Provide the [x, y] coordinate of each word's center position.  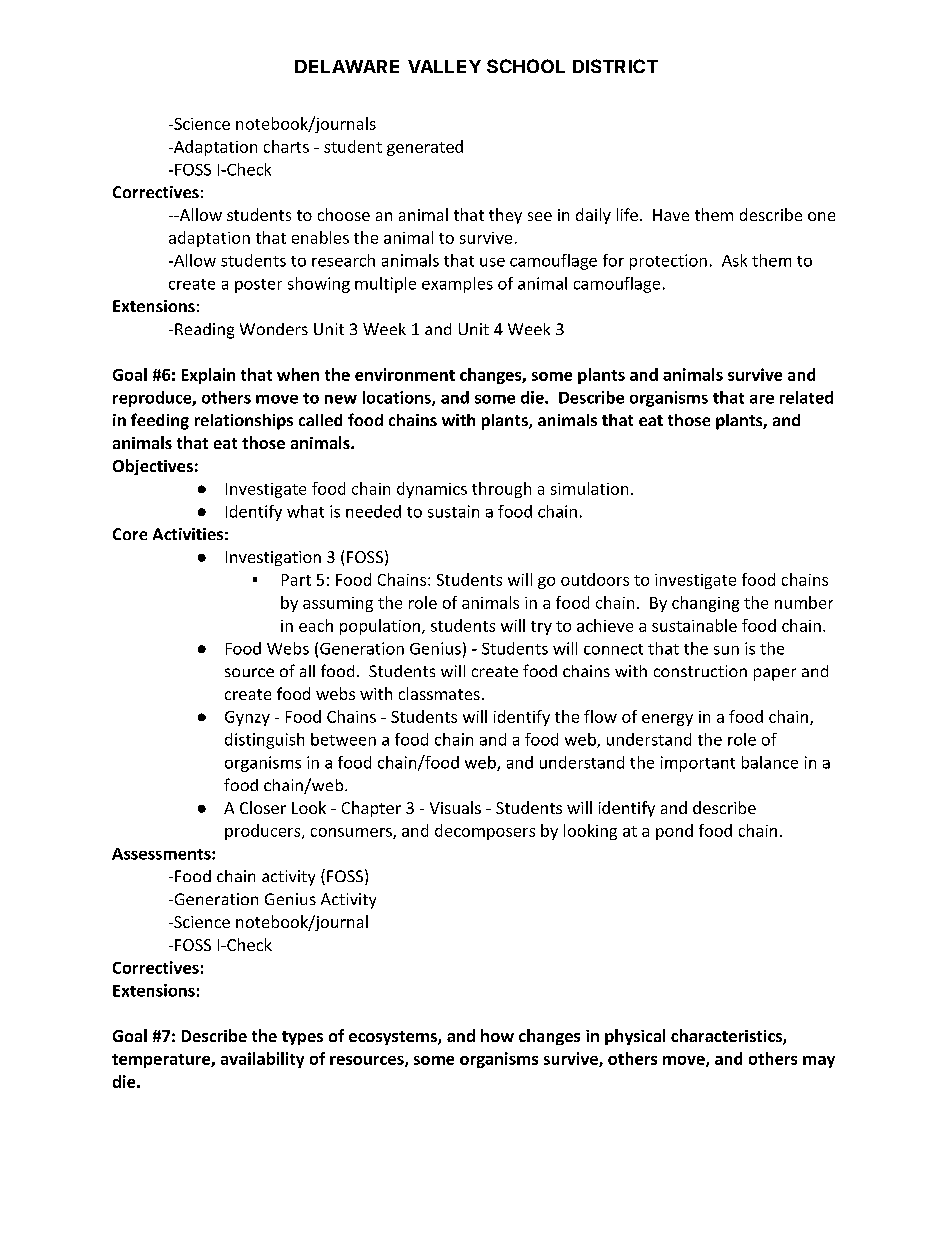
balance [770, 762]
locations [398, 398]
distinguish [264, 741]
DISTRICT [615, 66]
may [819, 1062]
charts [286, 146]
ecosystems [394, 1038]
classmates [439, 693]
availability [262, 1060]
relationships [244, 422]
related [806, 397]
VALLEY [444, 66]
